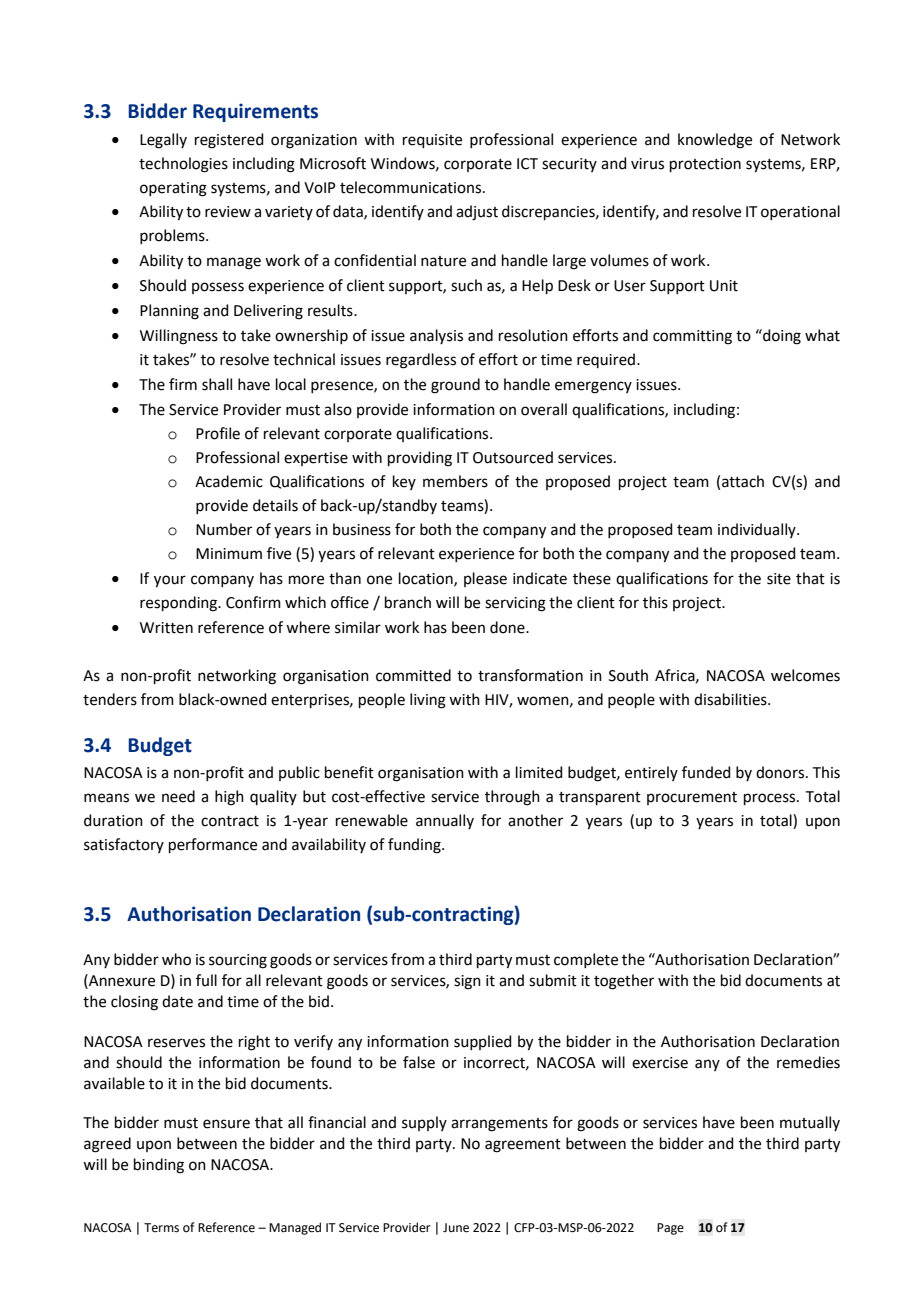 This document has height=1308, width=924. What do you see at coordinates (166, 628) in the document?
I see `Written` at bounding box center [166, 628].
